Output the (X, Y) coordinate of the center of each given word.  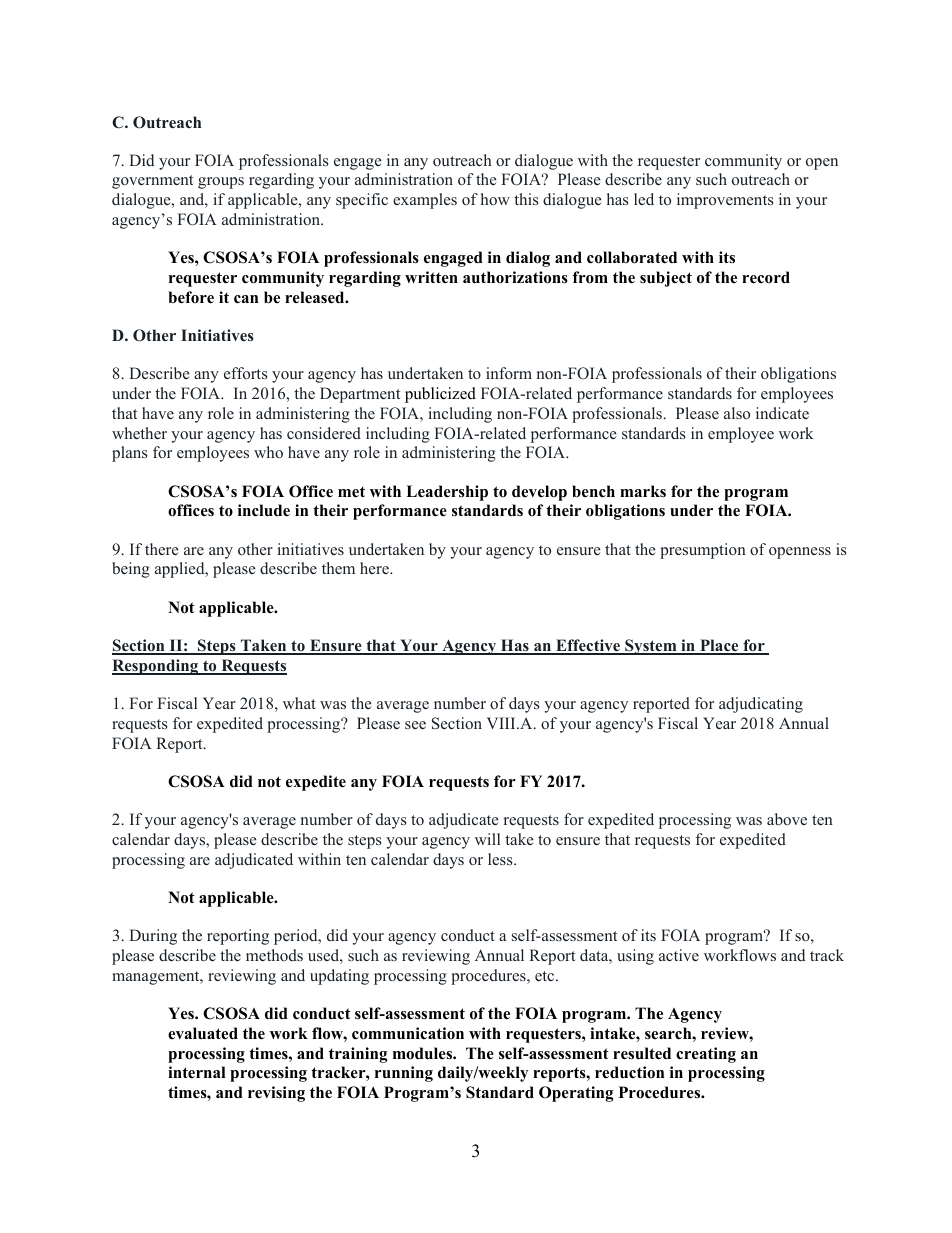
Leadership (447, 493)
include (264, 510)
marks (643, 491)
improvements (725, 201)
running (404, 1074)
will (487, 839)
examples (425, 201)
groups (221, 183)
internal (197, 1072)
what (299, 703)
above (787, 819)
